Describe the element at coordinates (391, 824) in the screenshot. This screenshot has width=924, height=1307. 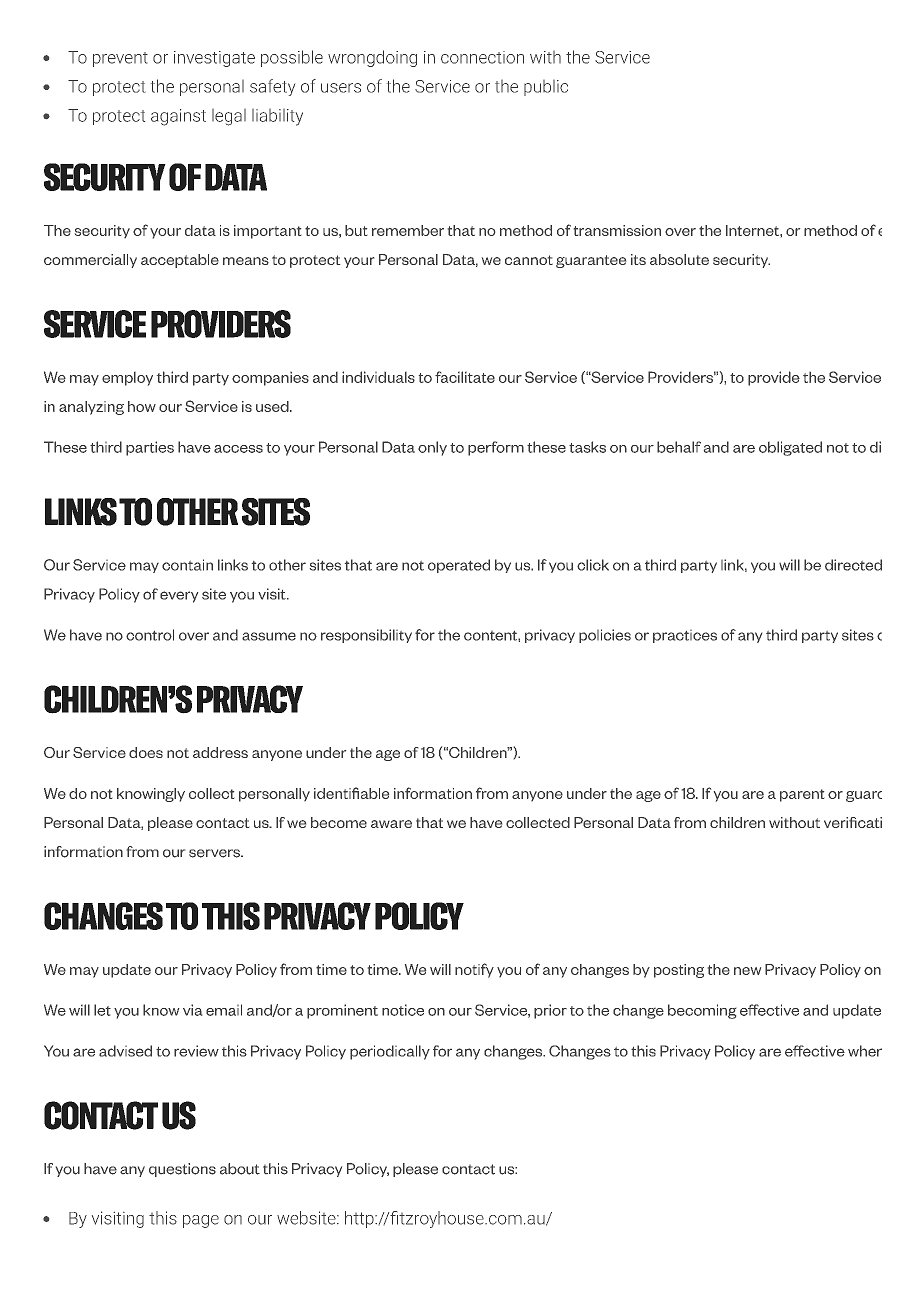
I see `aware` at that location.
